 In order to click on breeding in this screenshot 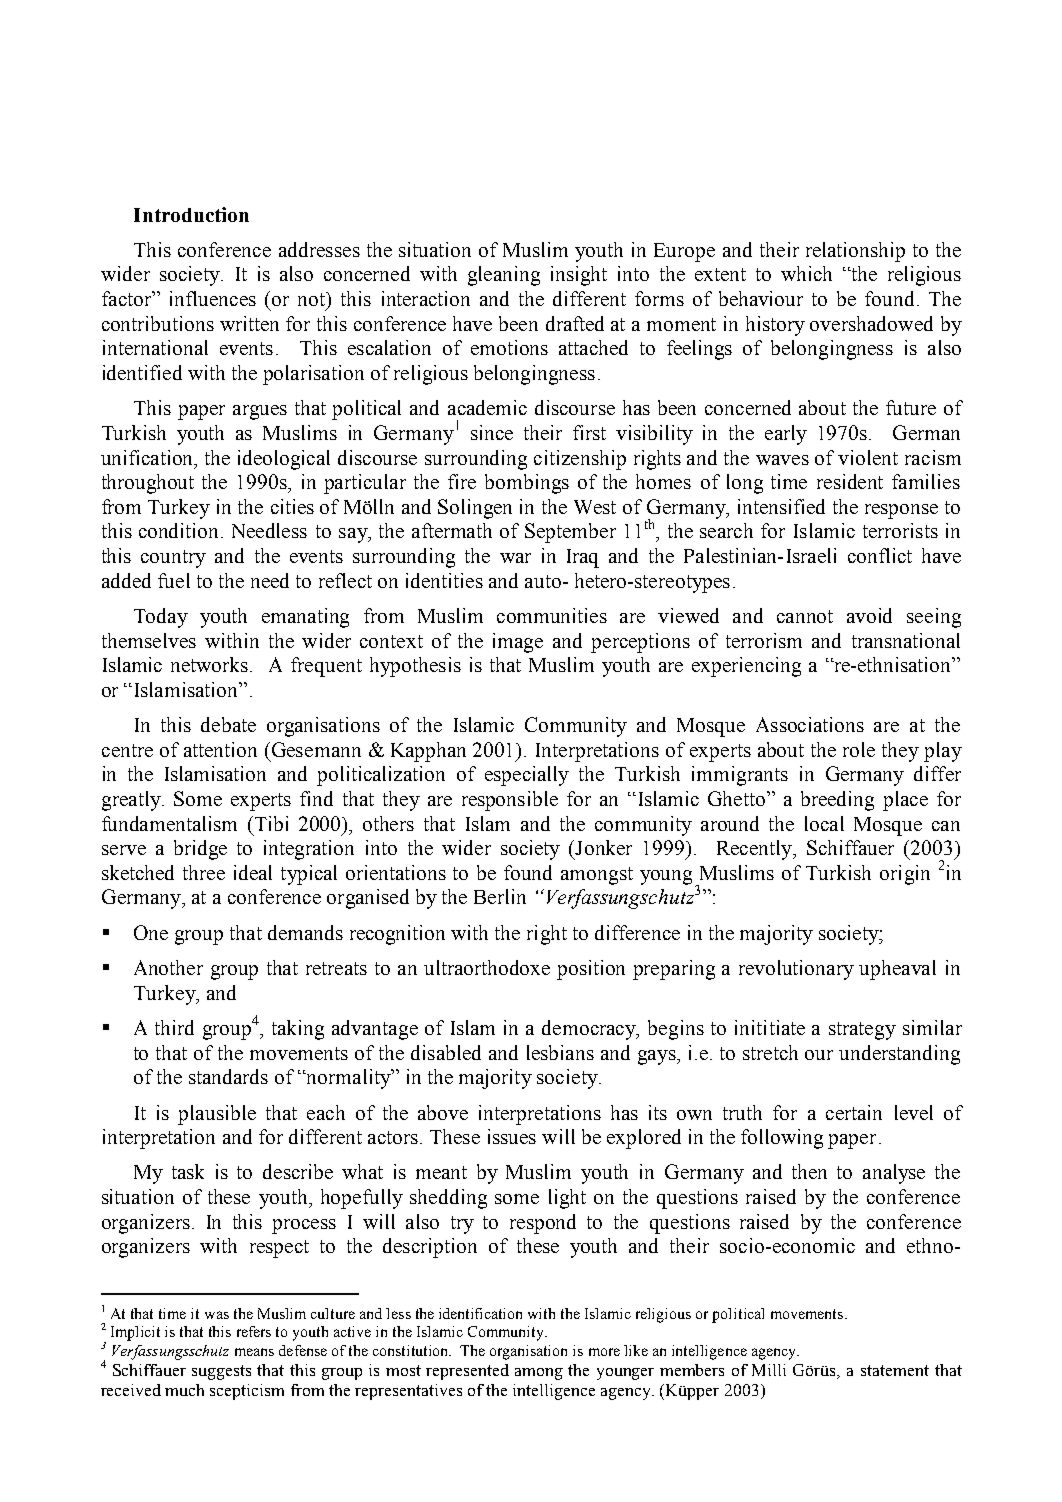, I will do `click(837, 801)`.
